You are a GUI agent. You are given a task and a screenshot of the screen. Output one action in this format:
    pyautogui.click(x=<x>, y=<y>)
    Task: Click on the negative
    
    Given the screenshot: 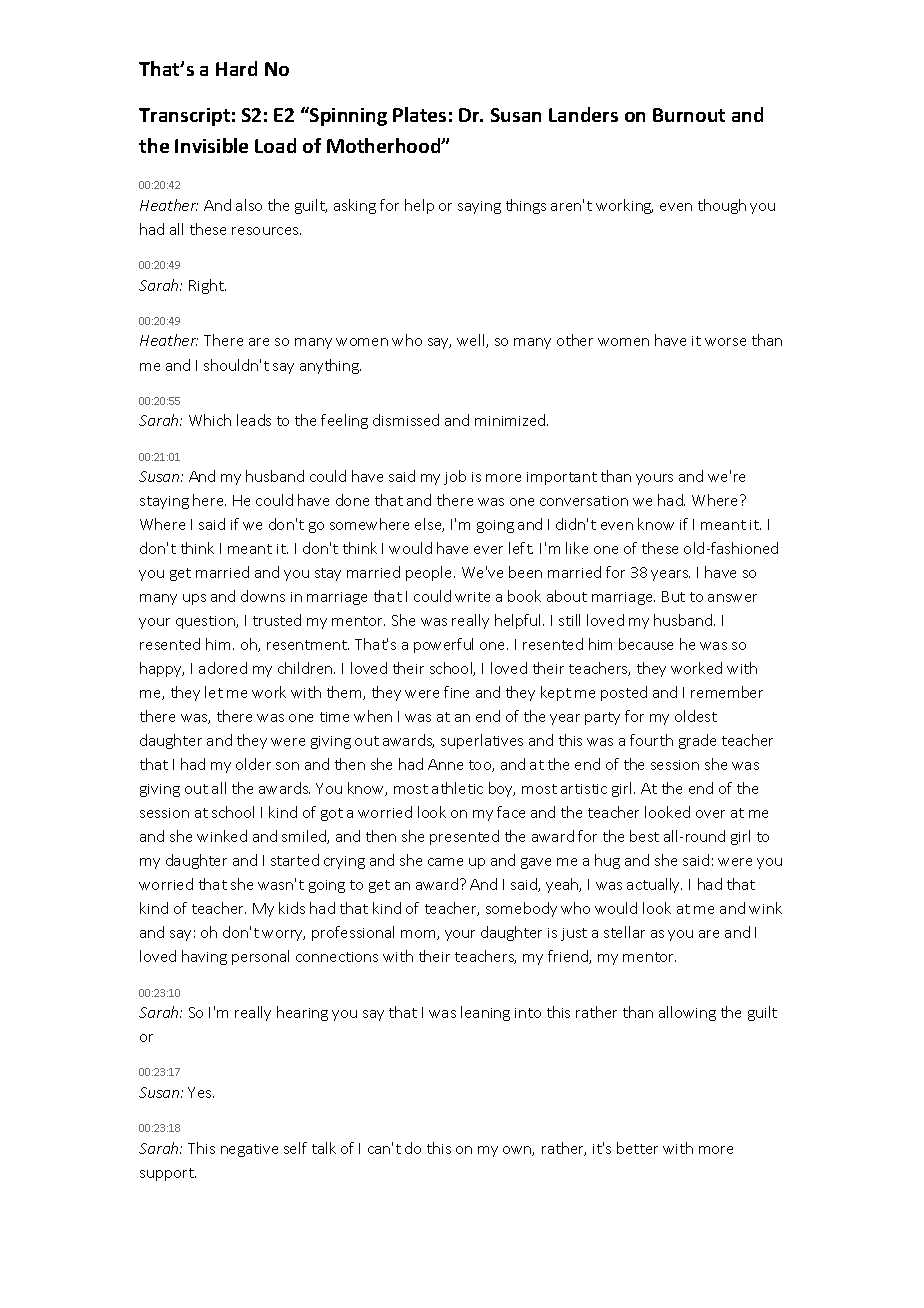 What is the action you would take?
    pyautogui.click(x=249, y=1150)
